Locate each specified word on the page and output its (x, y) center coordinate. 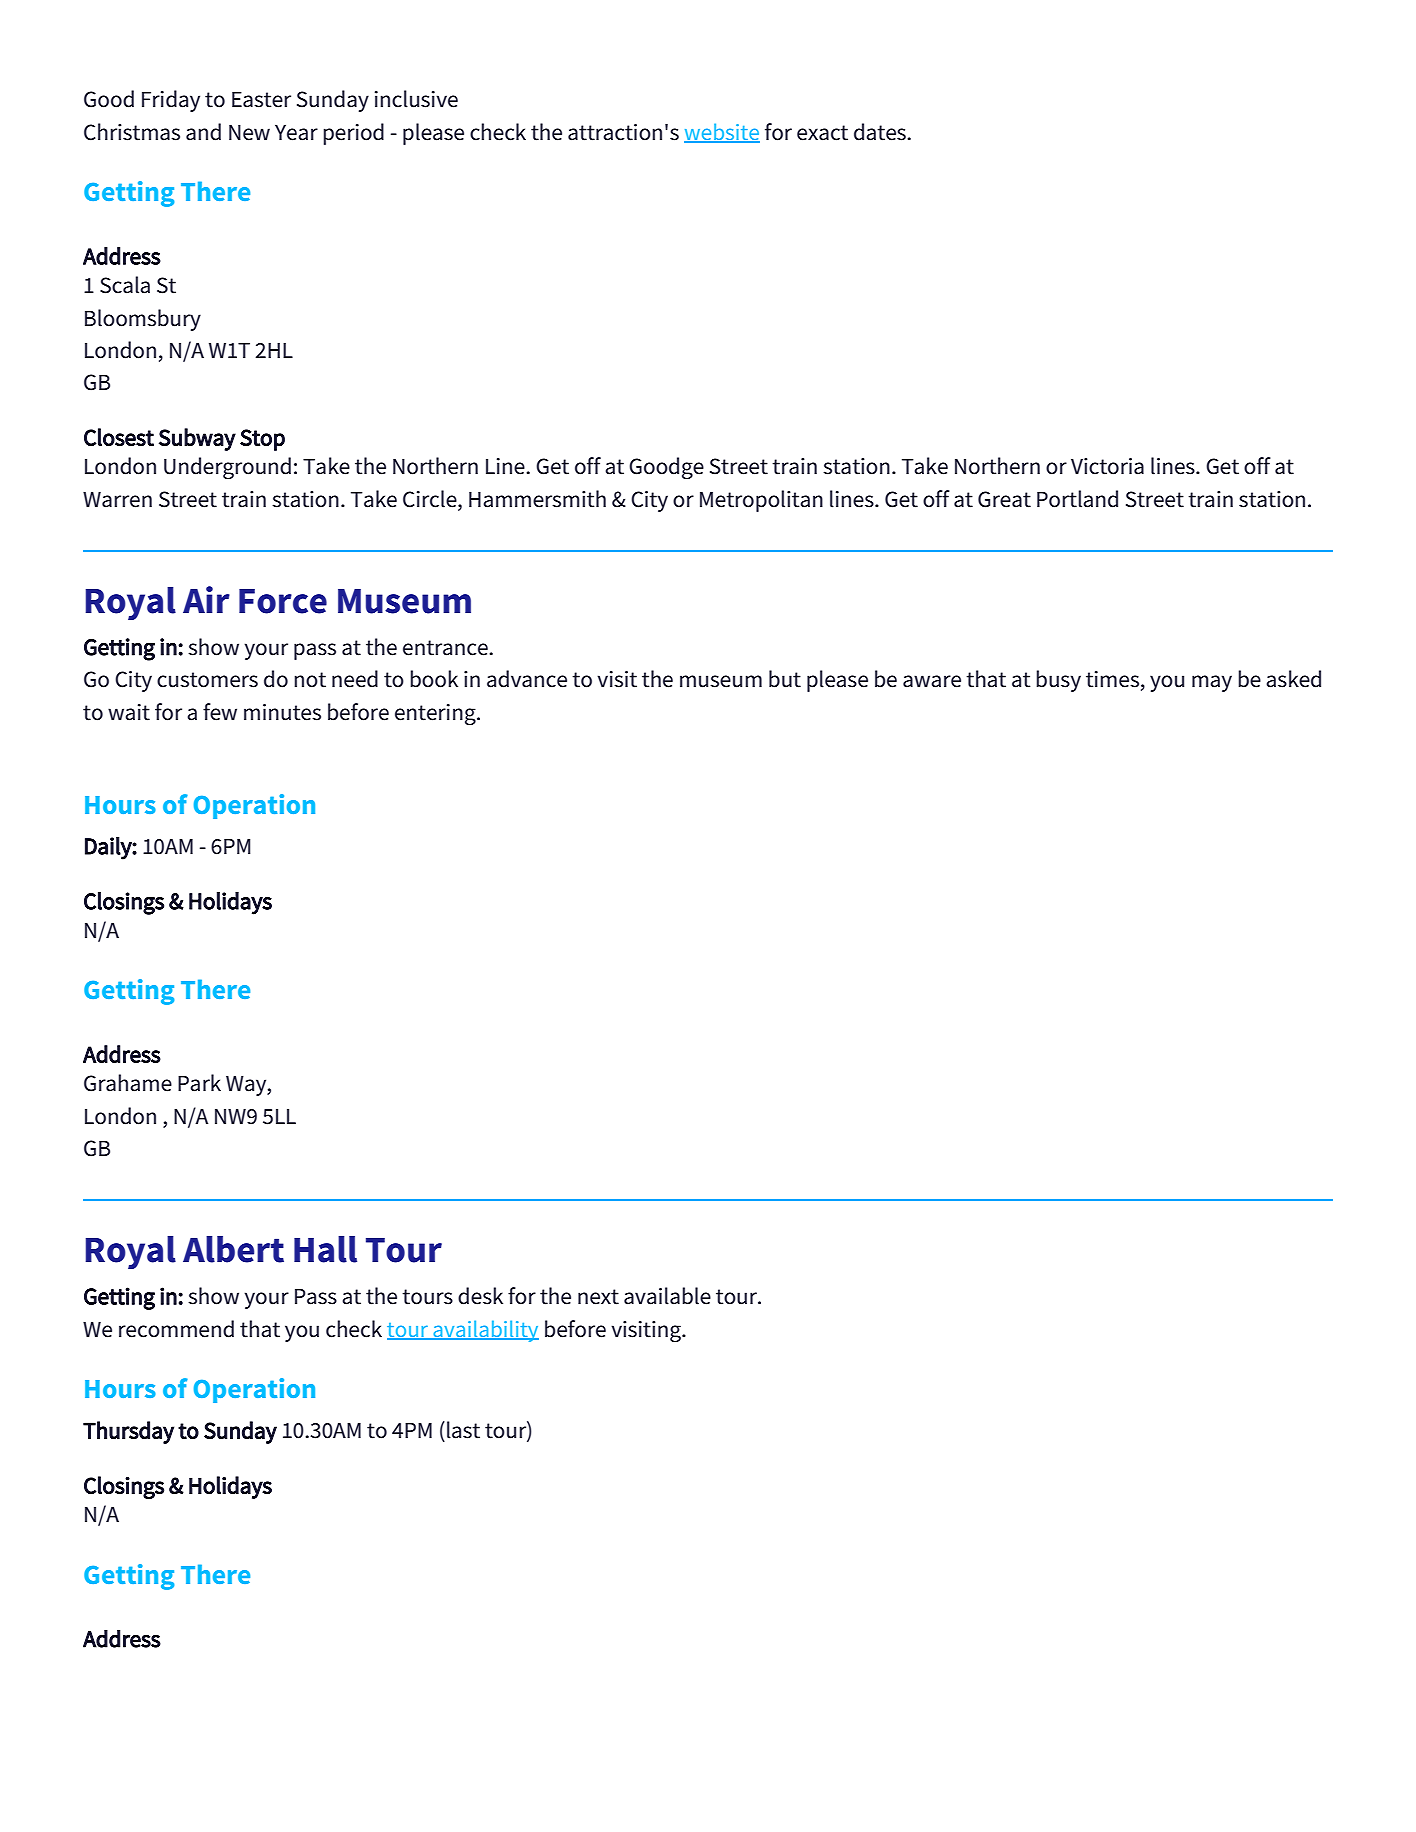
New (249, 132)
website (722, 132)
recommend (176, 1329)
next (598, 1297)
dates (881, 132)
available (667, 1296)
